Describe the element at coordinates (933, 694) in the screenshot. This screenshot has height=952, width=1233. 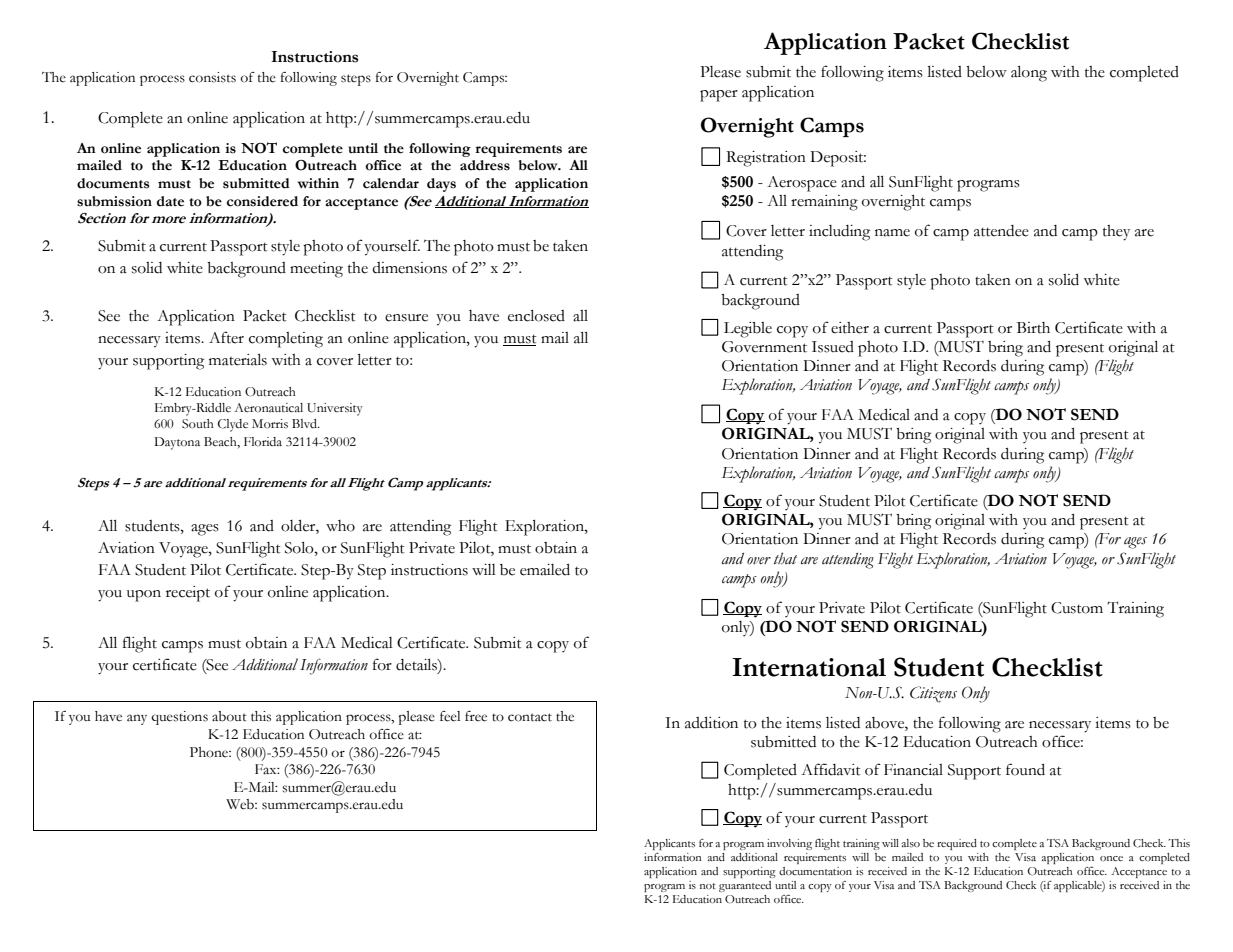
I see `Citizens` at that location.
